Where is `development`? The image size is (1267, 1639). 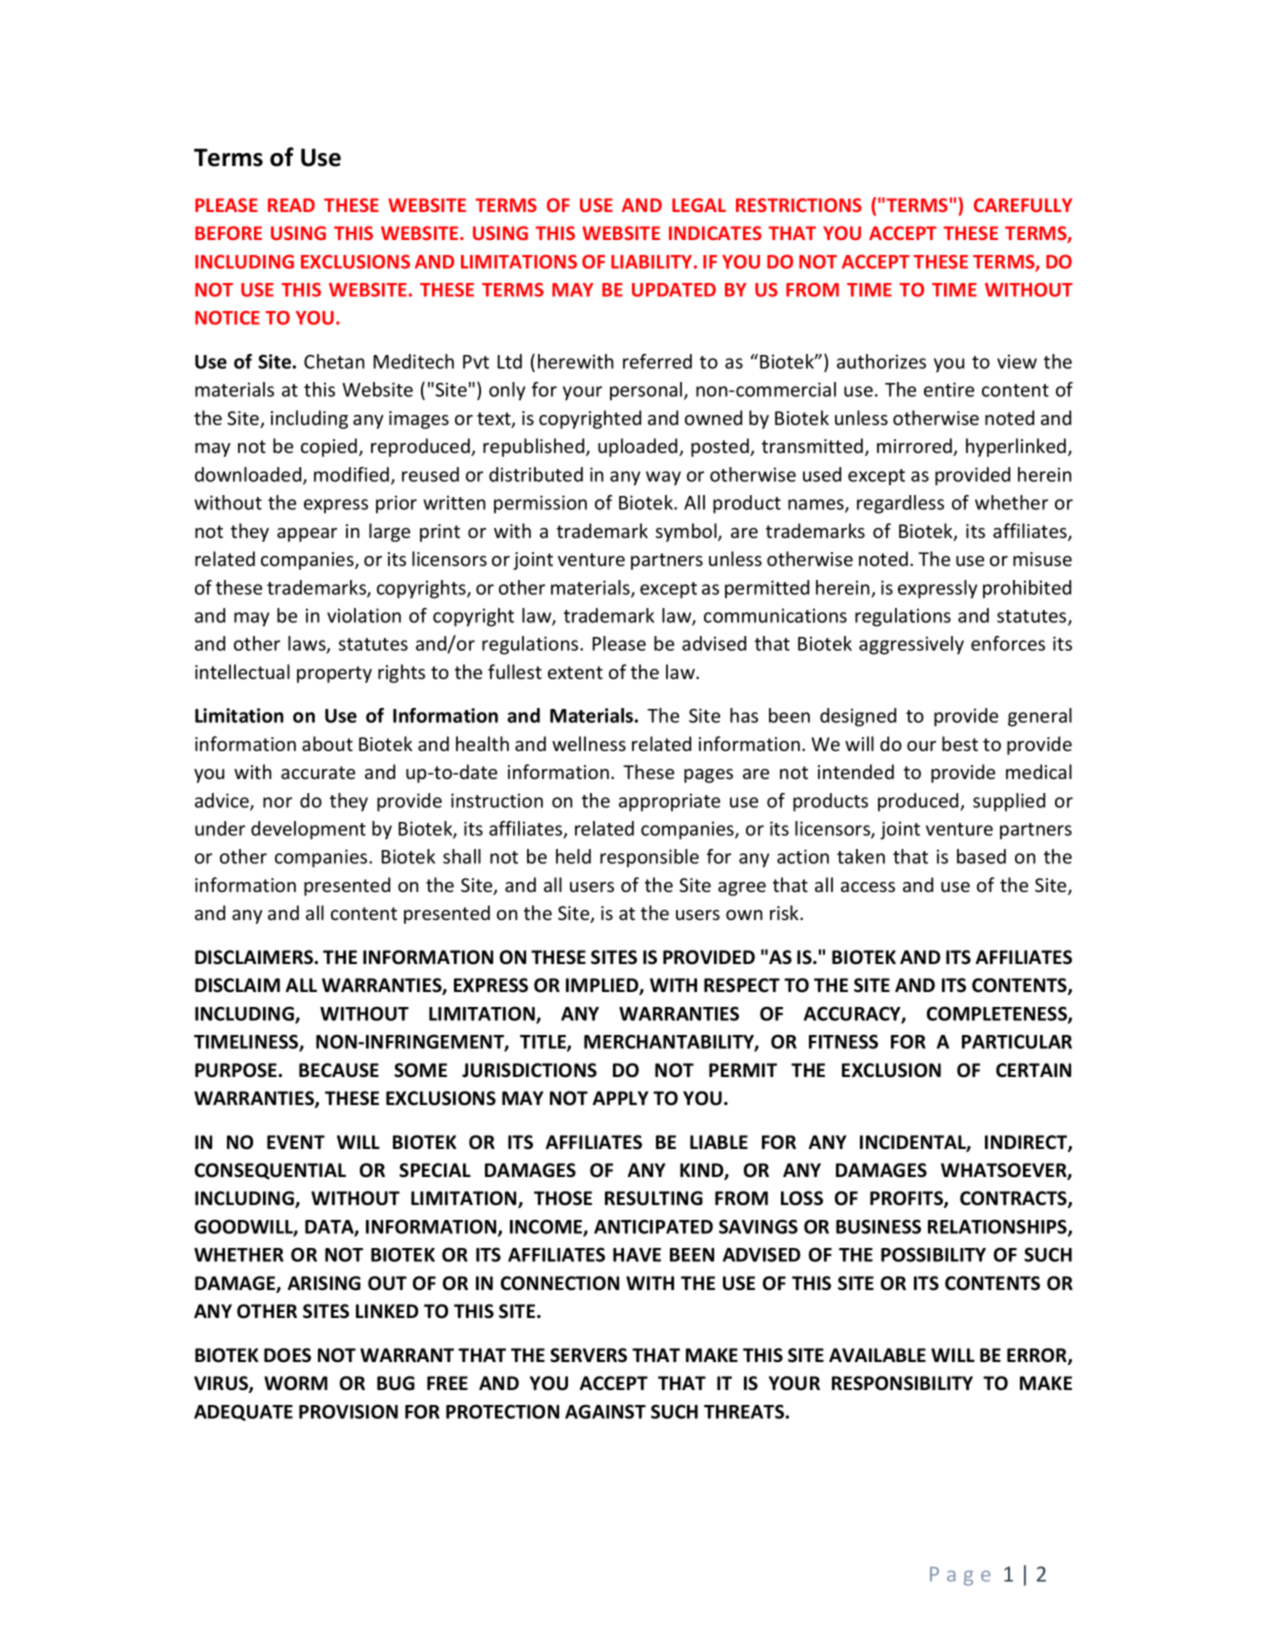
development is located at coordinates (308, 830).
